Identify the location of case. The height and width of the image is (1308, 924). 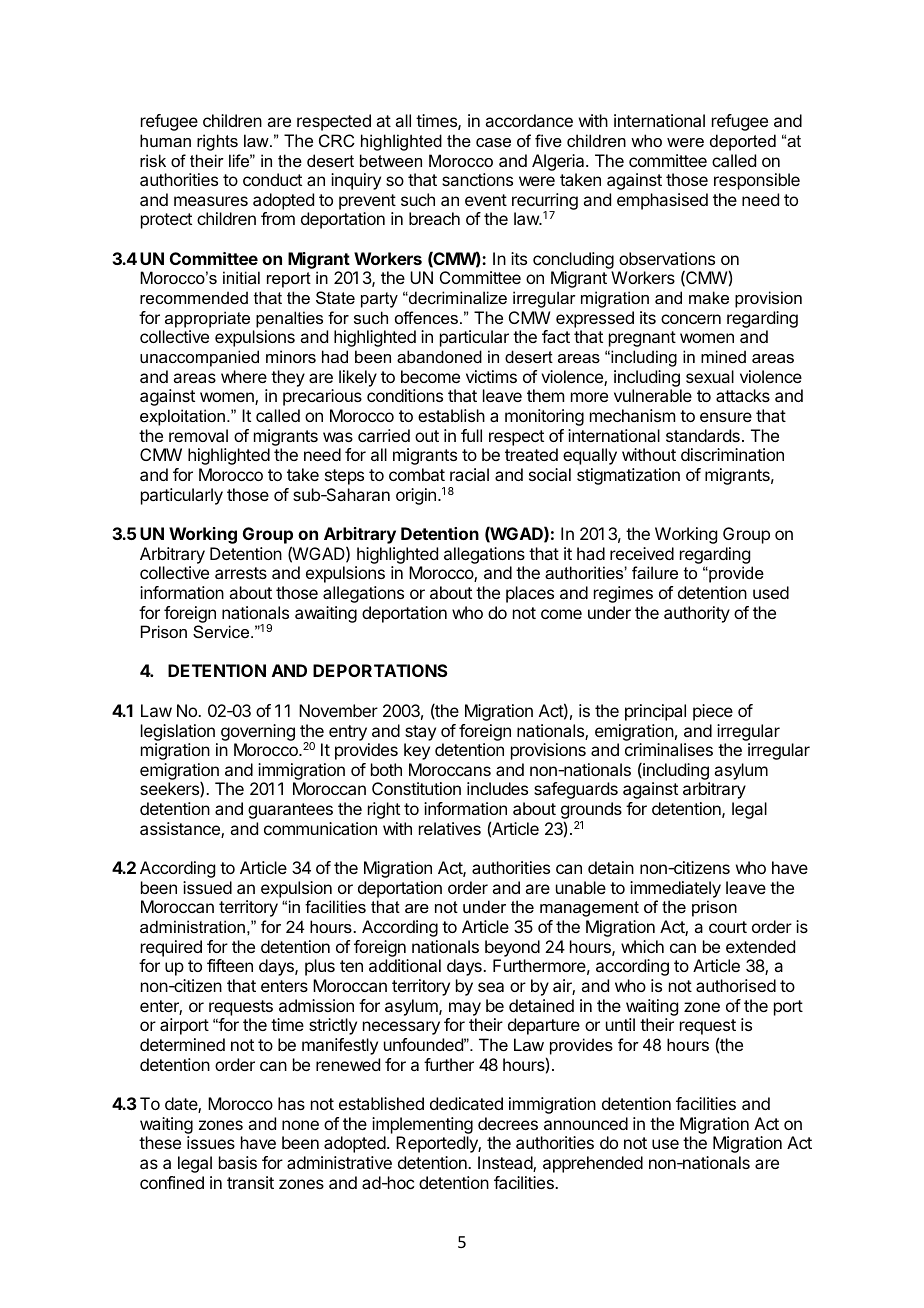
(493, 142).
